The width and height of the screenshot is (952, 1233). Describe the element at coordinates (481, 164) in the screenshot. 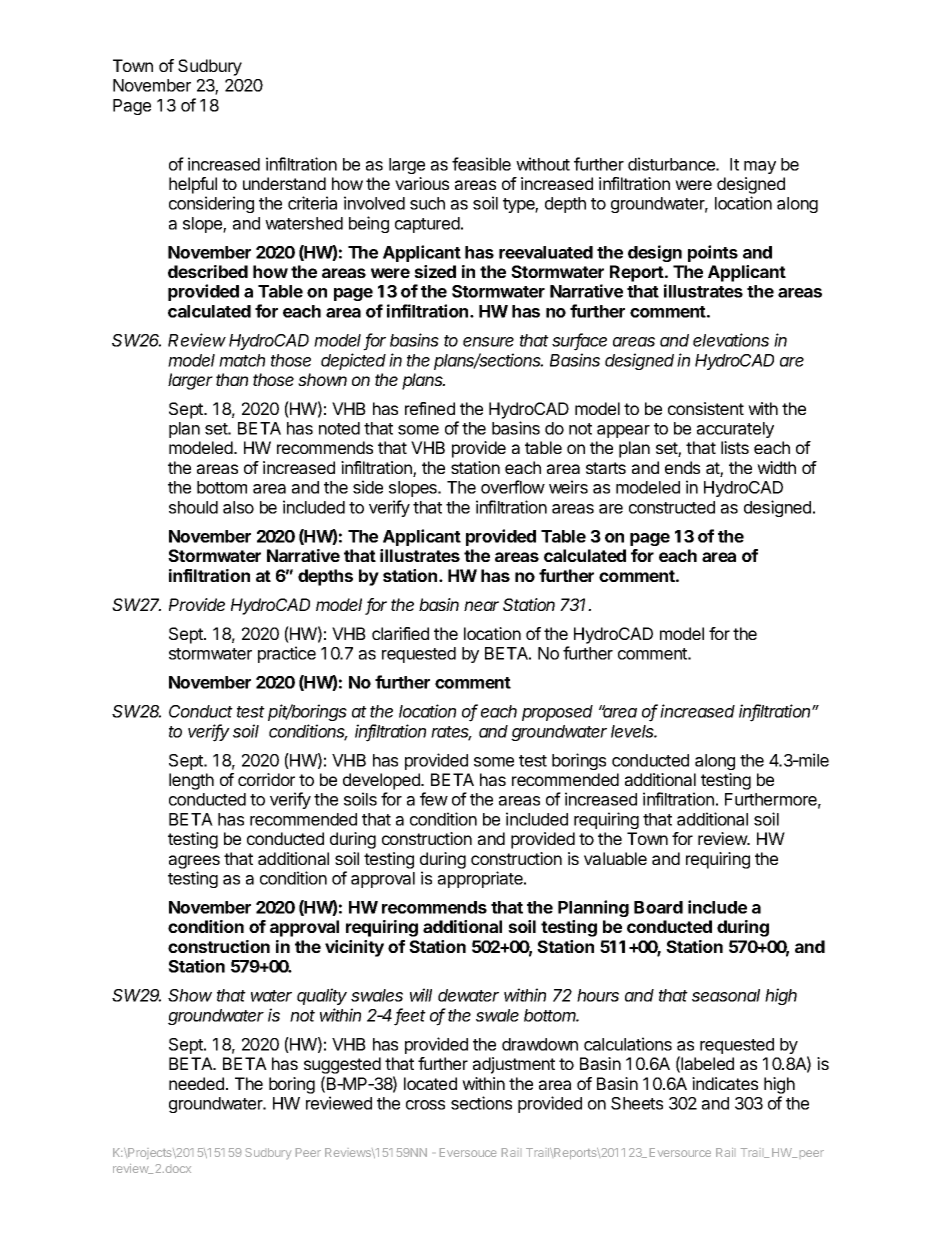

I see `feasible` at that location.
